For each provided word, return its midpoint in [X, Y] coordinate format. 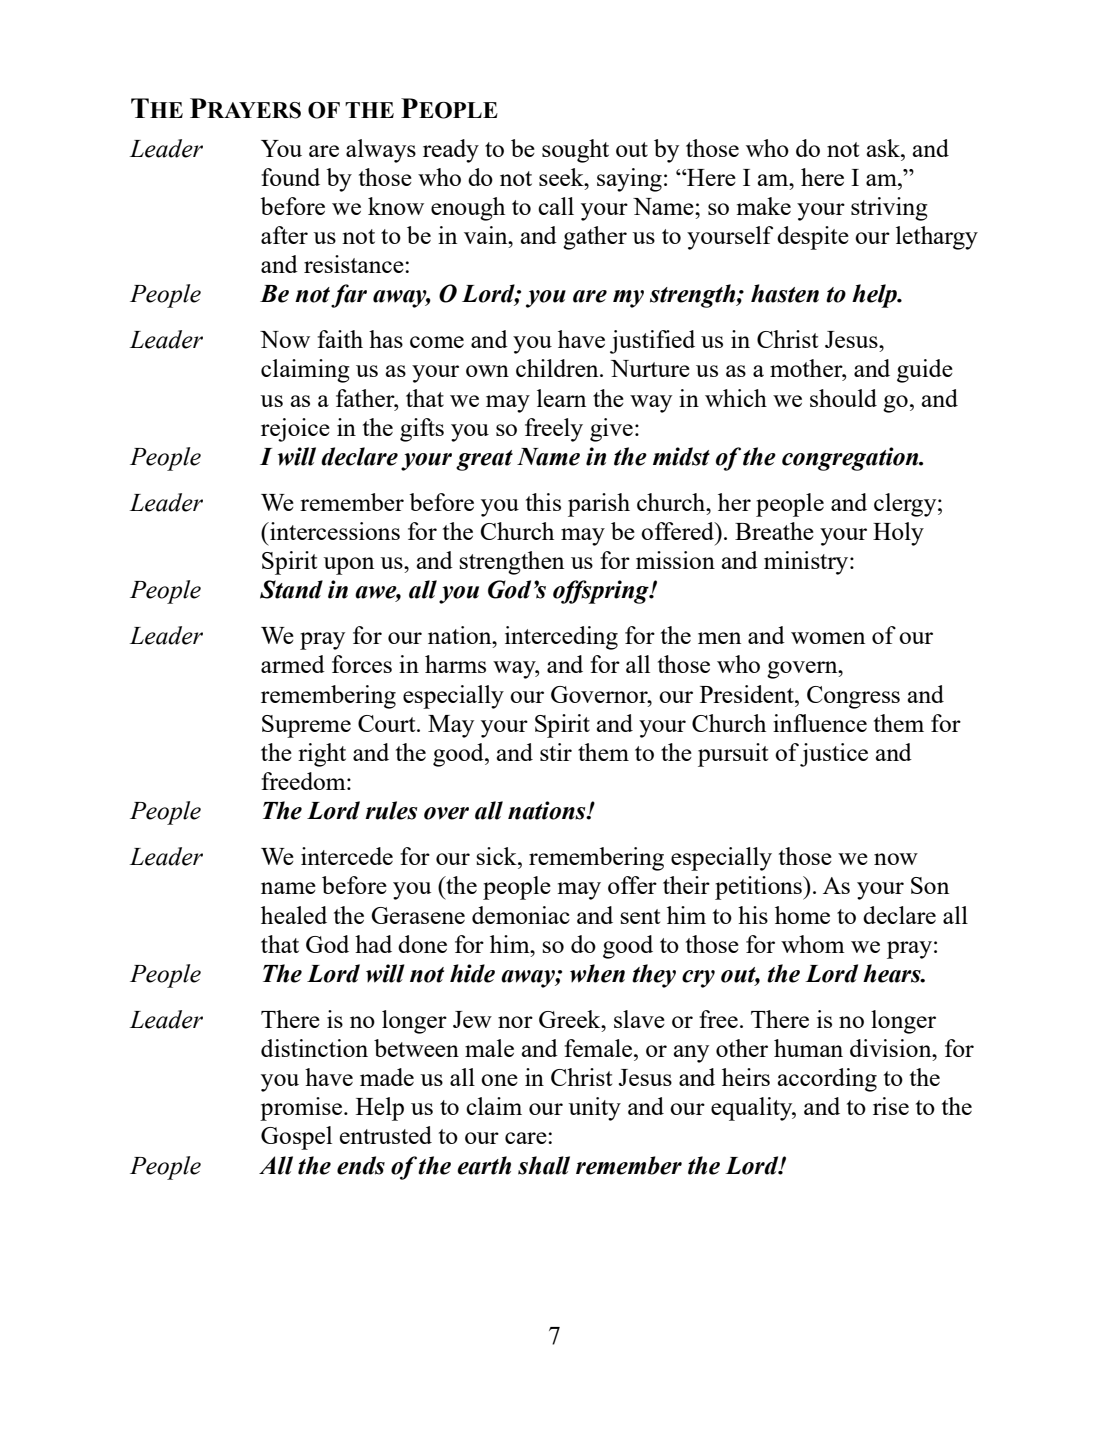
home [802, 915]
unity [595, 1109]
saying [629, 180]
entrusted [386, 1135]
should [843, 398]
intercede [347, 856]
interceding [561, 638]
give [611, 430]
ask [884, 148]
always [381, 151]
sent [640, 916]
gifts [422, 430]
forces [362, 664]
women [828, 638]
